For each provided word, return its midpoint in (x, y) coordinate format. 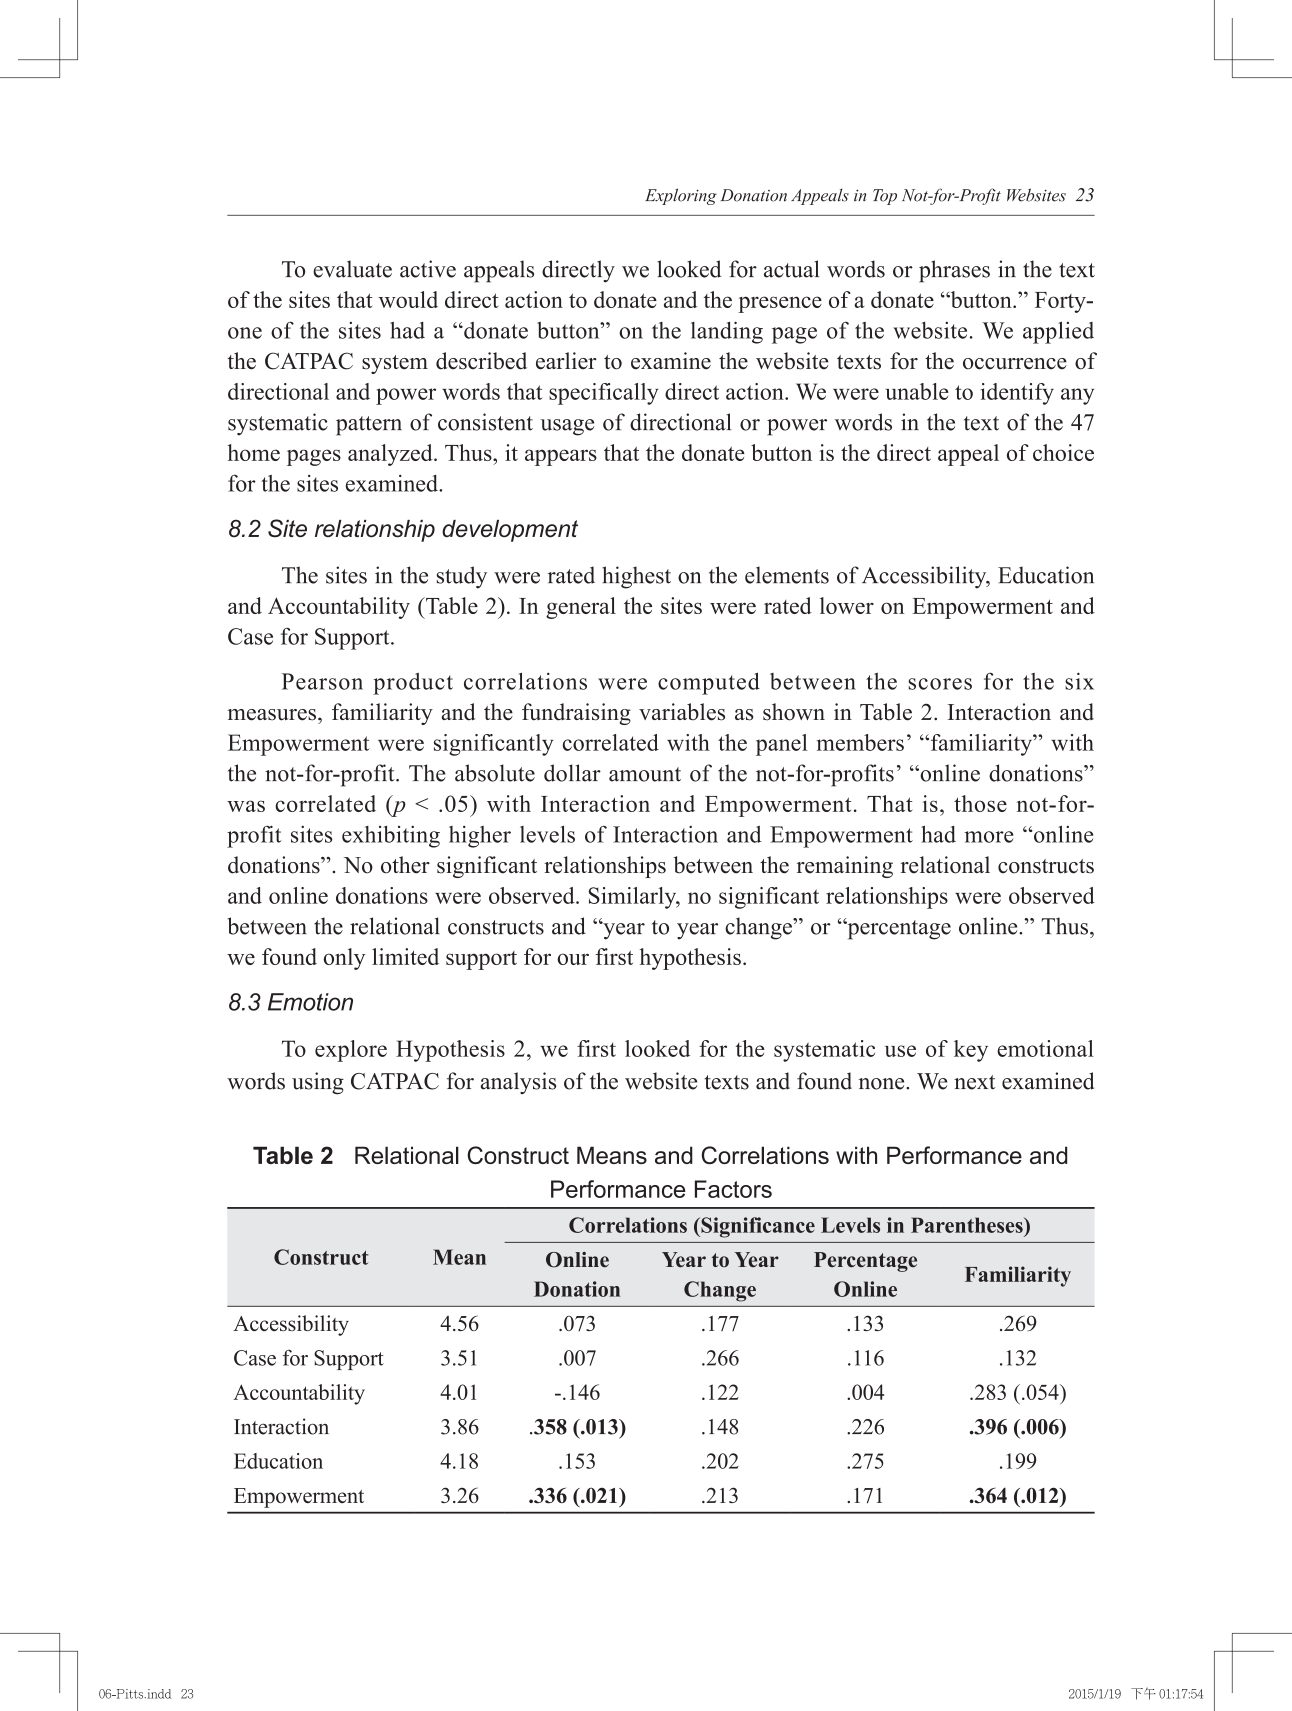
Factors (733, 1189)
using (318, 1083)
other (405, 865)
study (462, 577)
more (989, 837)
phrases (954, 271)
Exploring (681, 196)
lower (847, 605)
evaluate (352, 269)
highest (636, 577)
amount (645, 774)
